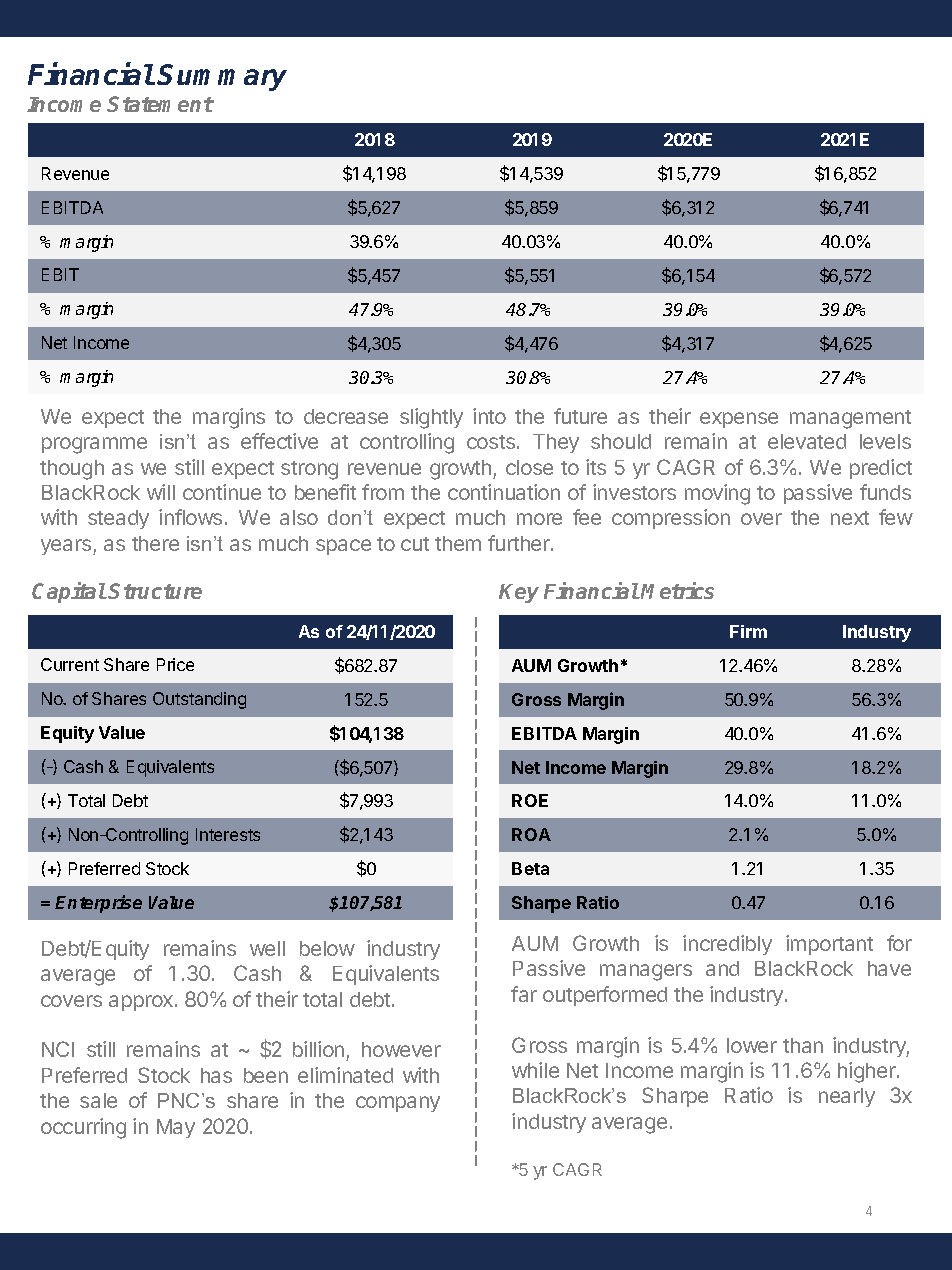 This screenshot has height=1270, width=952. I want to click on Statement, so click(160, 104).
